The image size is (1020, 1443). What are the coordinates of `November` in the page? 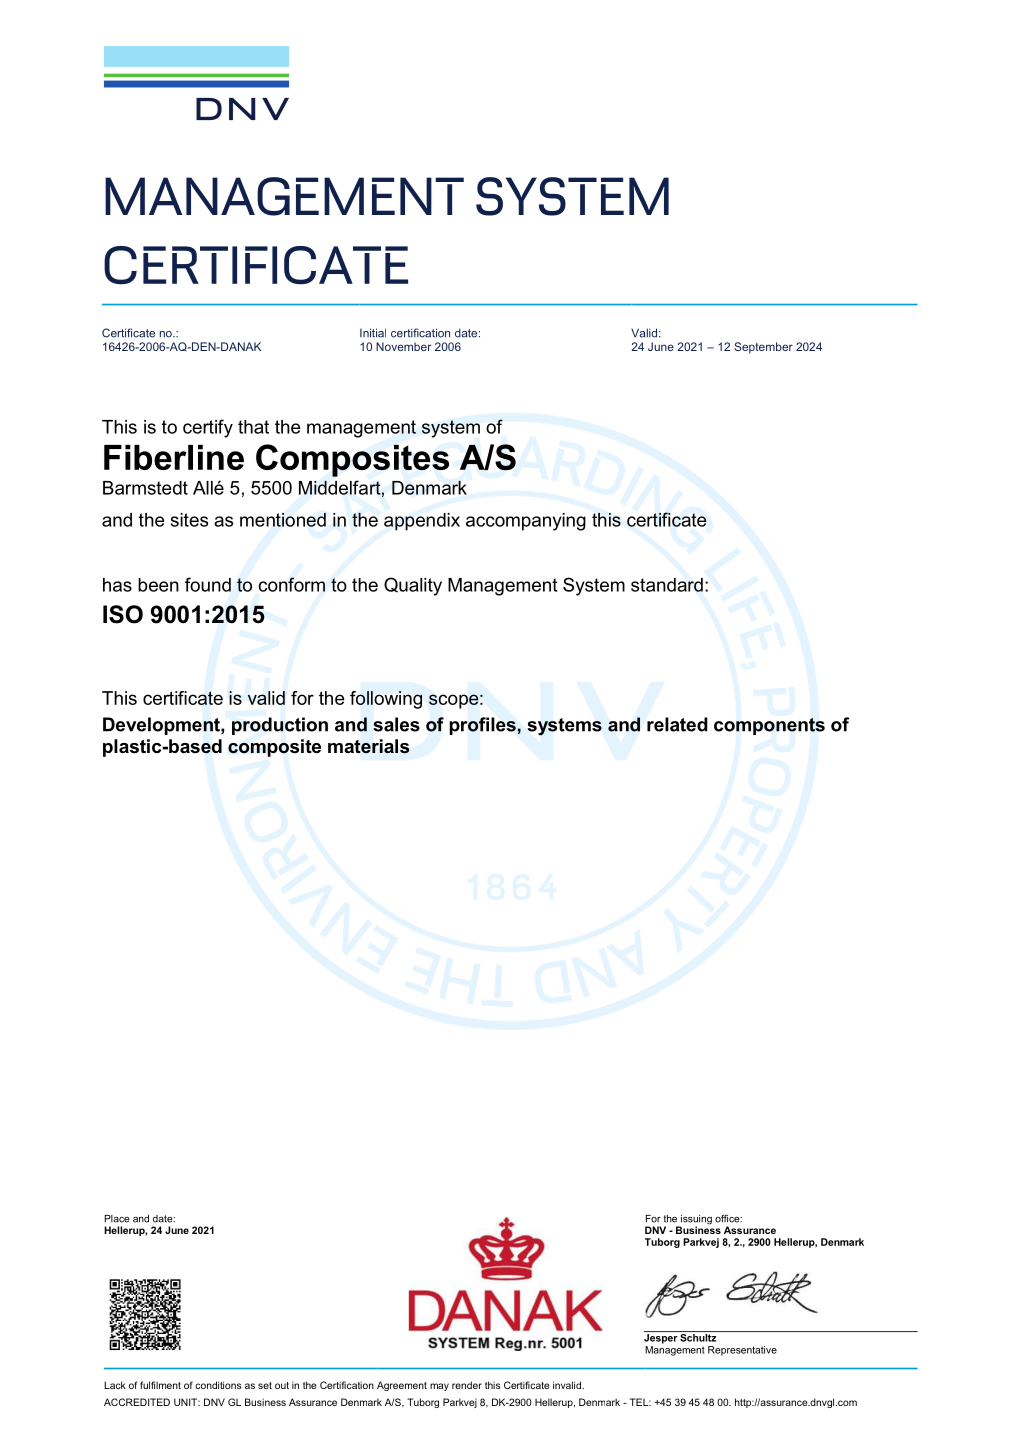 It's located at (403, 346).
